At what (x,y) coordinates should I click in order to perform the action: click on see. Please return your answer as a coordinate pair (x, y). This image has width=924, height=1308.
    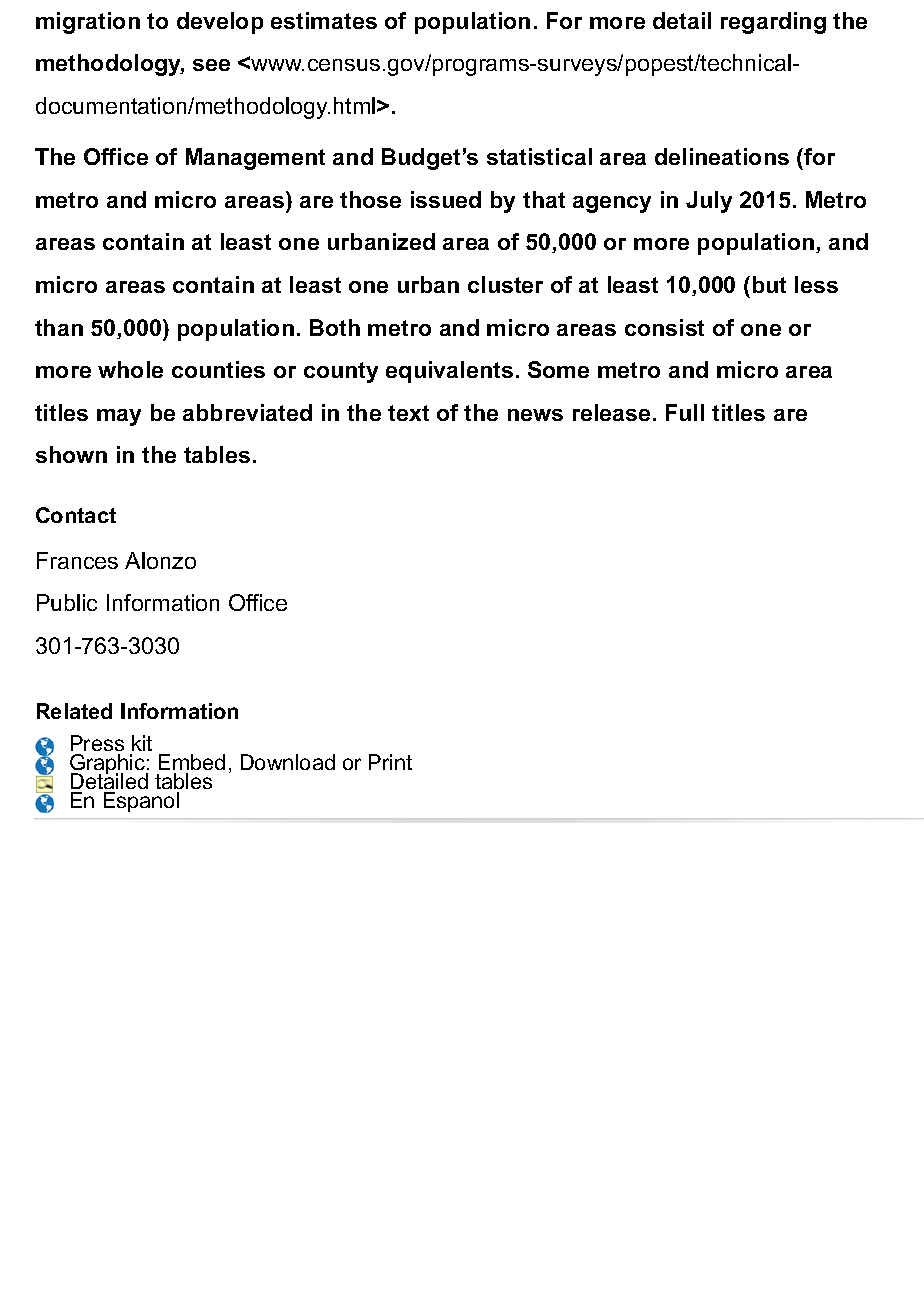
    Looking at the image, I should click on (211, 65).
